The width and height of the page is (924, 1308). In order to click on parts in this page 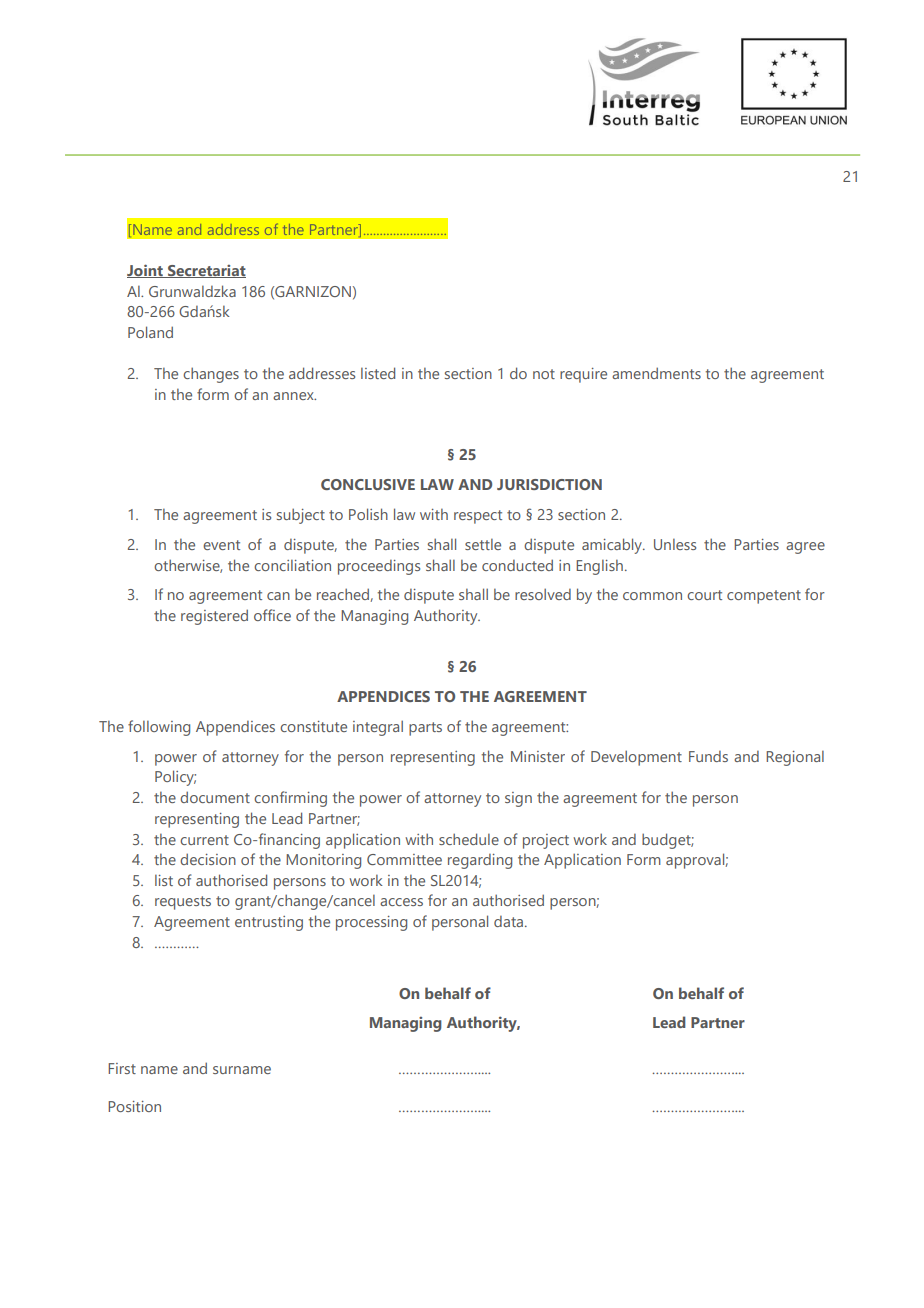, I will do `click(425, 729)`.
